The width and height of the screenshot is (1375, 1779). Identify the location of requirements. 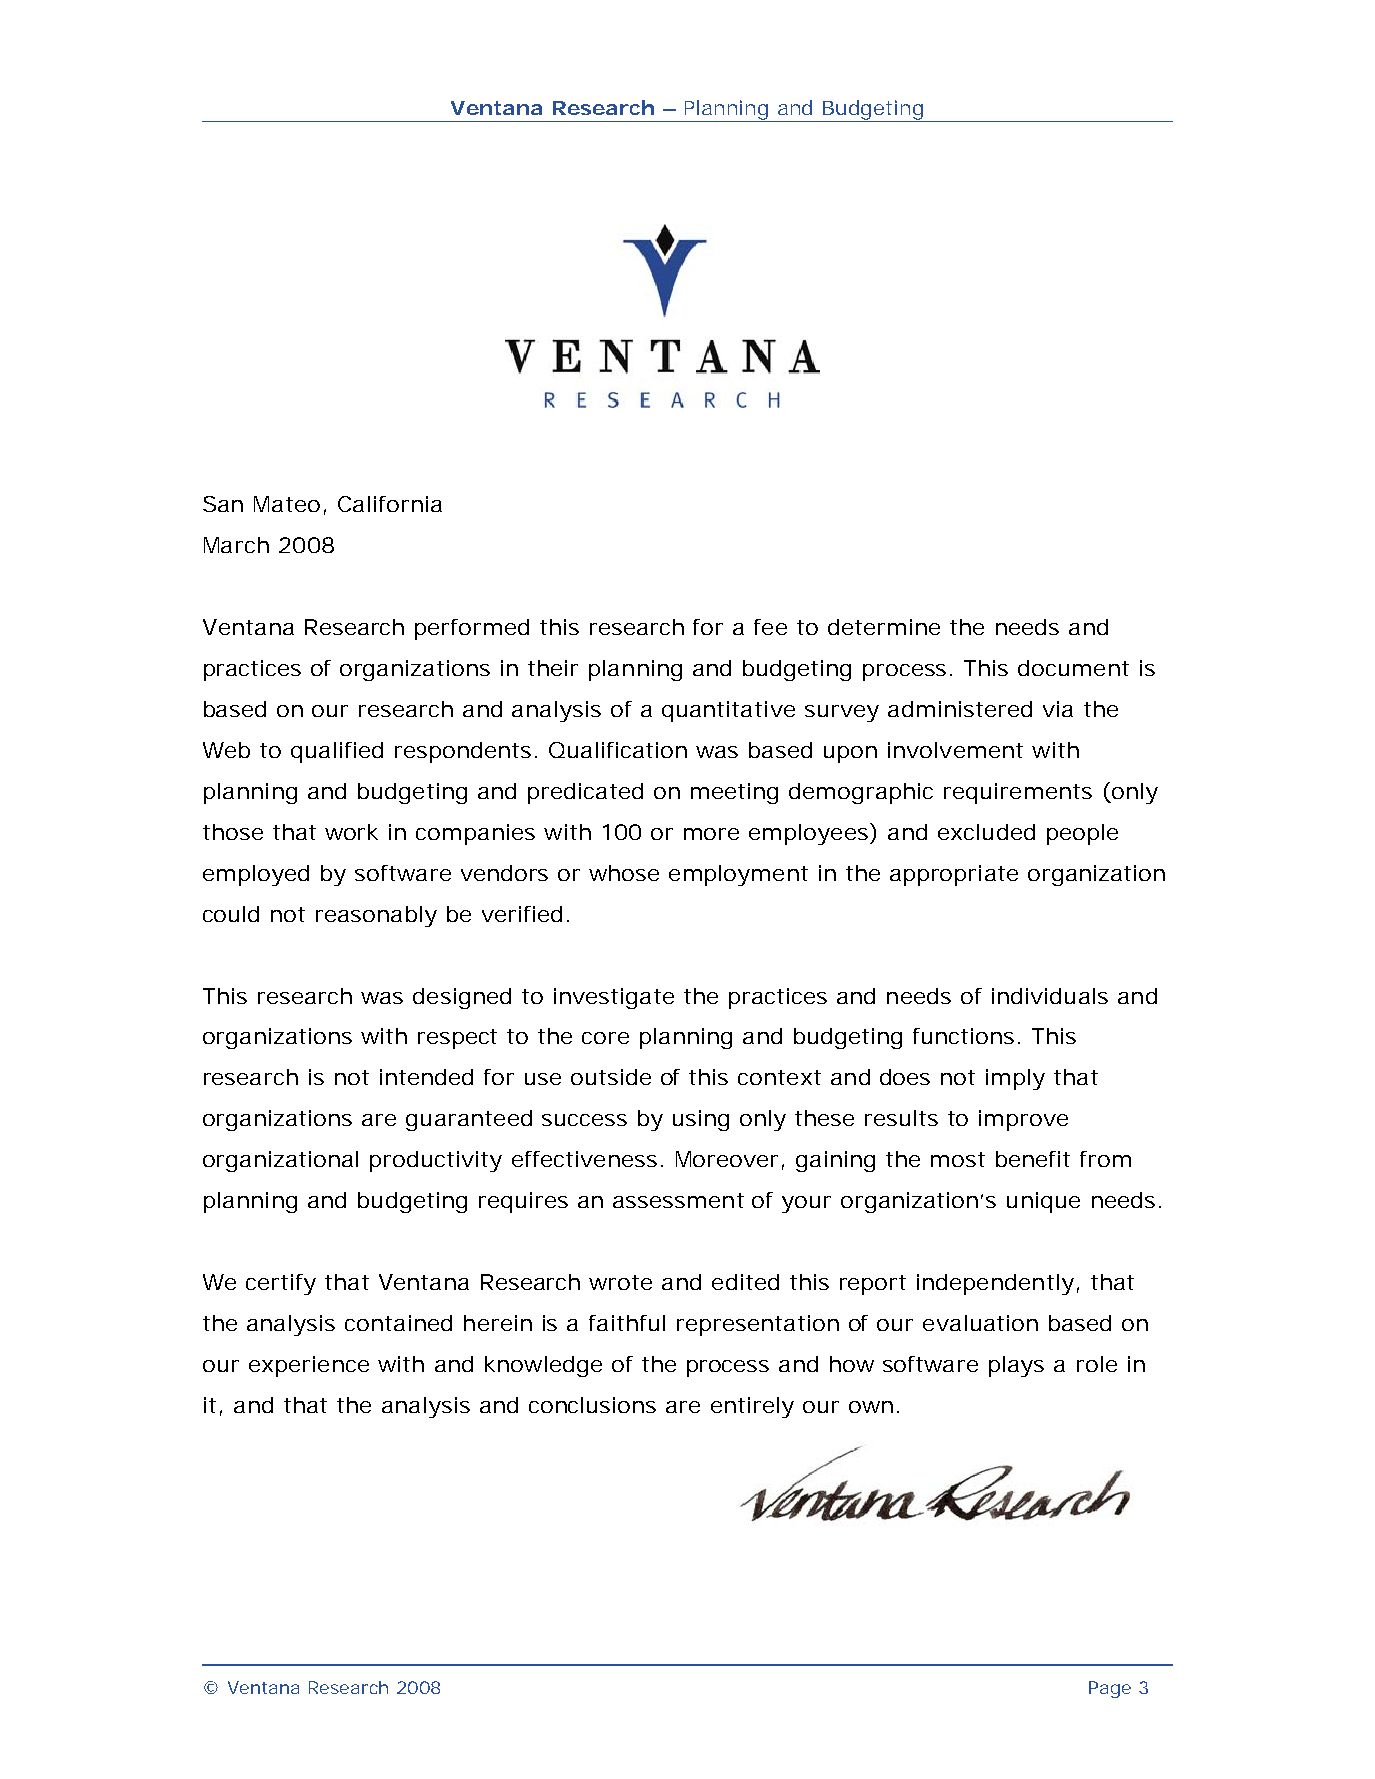
(1018, 793).
